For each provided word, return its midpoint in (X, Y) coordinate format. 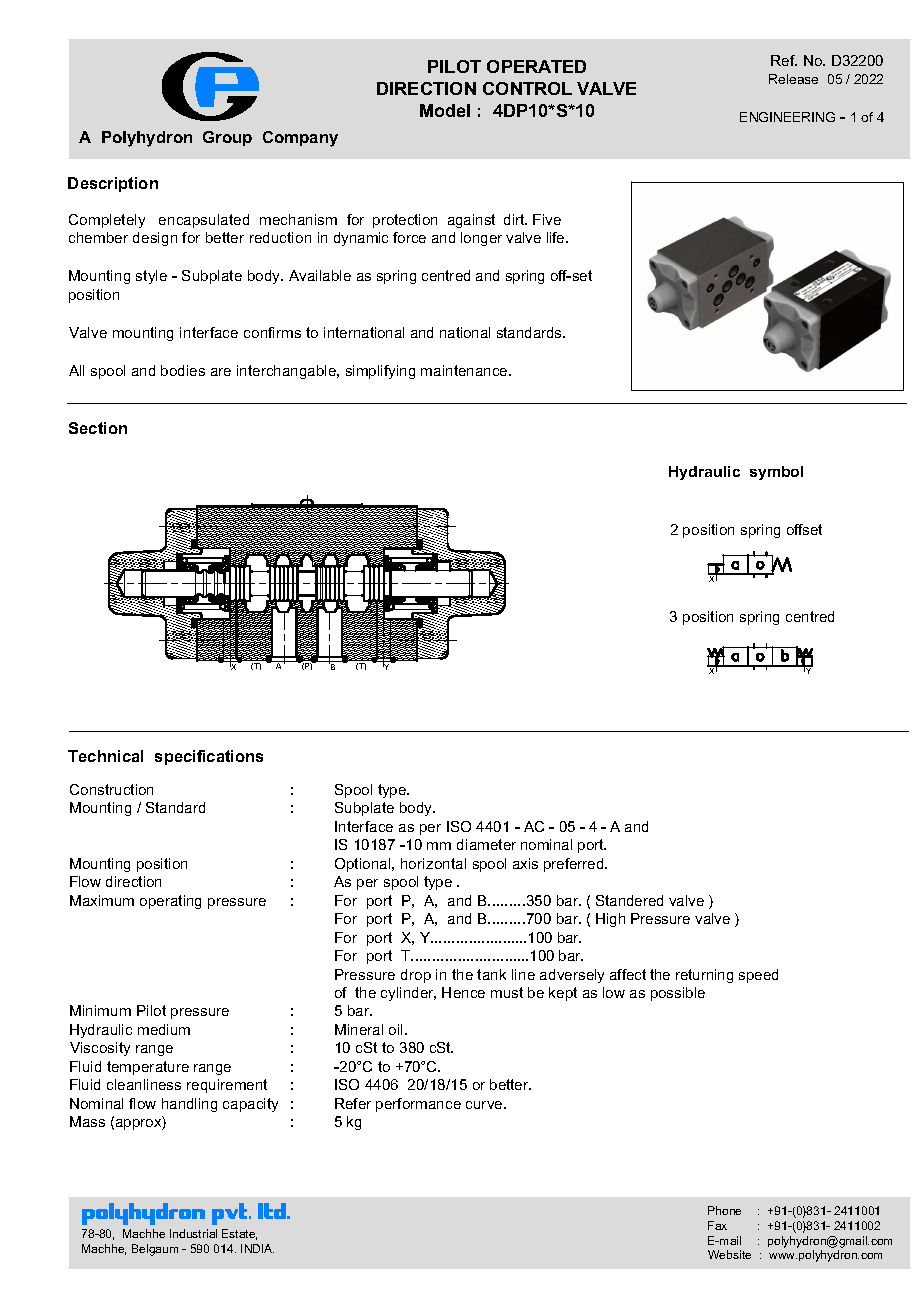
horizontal (433, 863)
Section (98, 428)
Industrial (193, 1233)
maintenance (465, 370)
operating (170, 902)
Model (445, 110)
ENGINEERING (787, 117)
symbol (776, 473)
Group (227, 138)
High (610, 920)
